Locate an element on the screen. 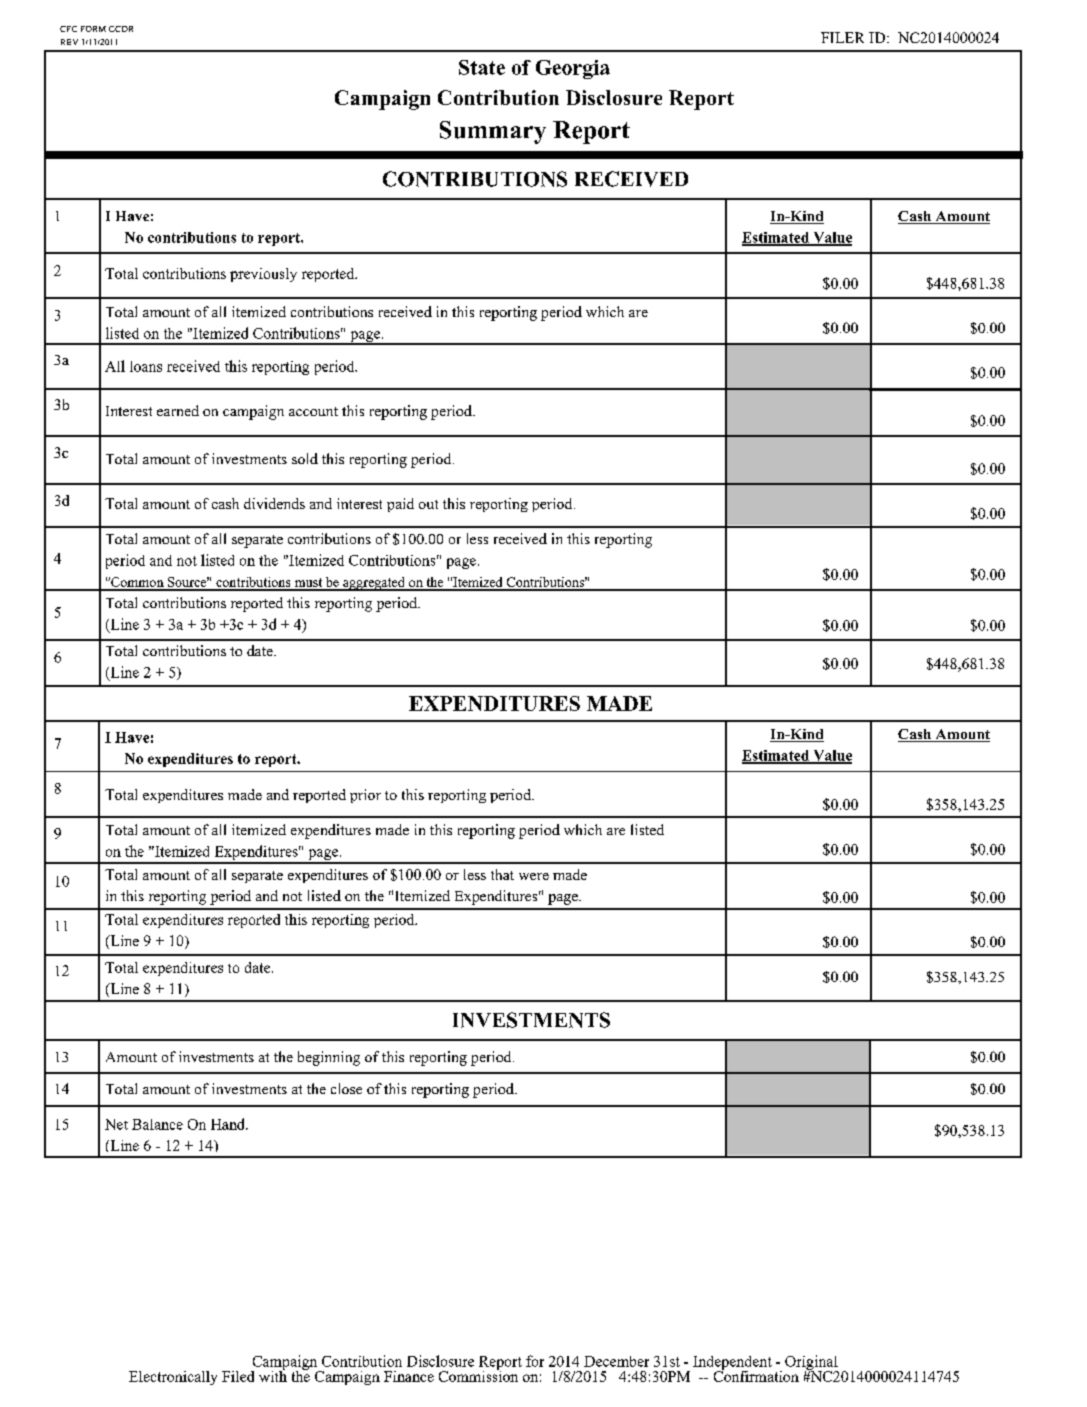 The height and width of the screenshot is (1407, 1087). Independent is located at coordinates (732, 1364).
